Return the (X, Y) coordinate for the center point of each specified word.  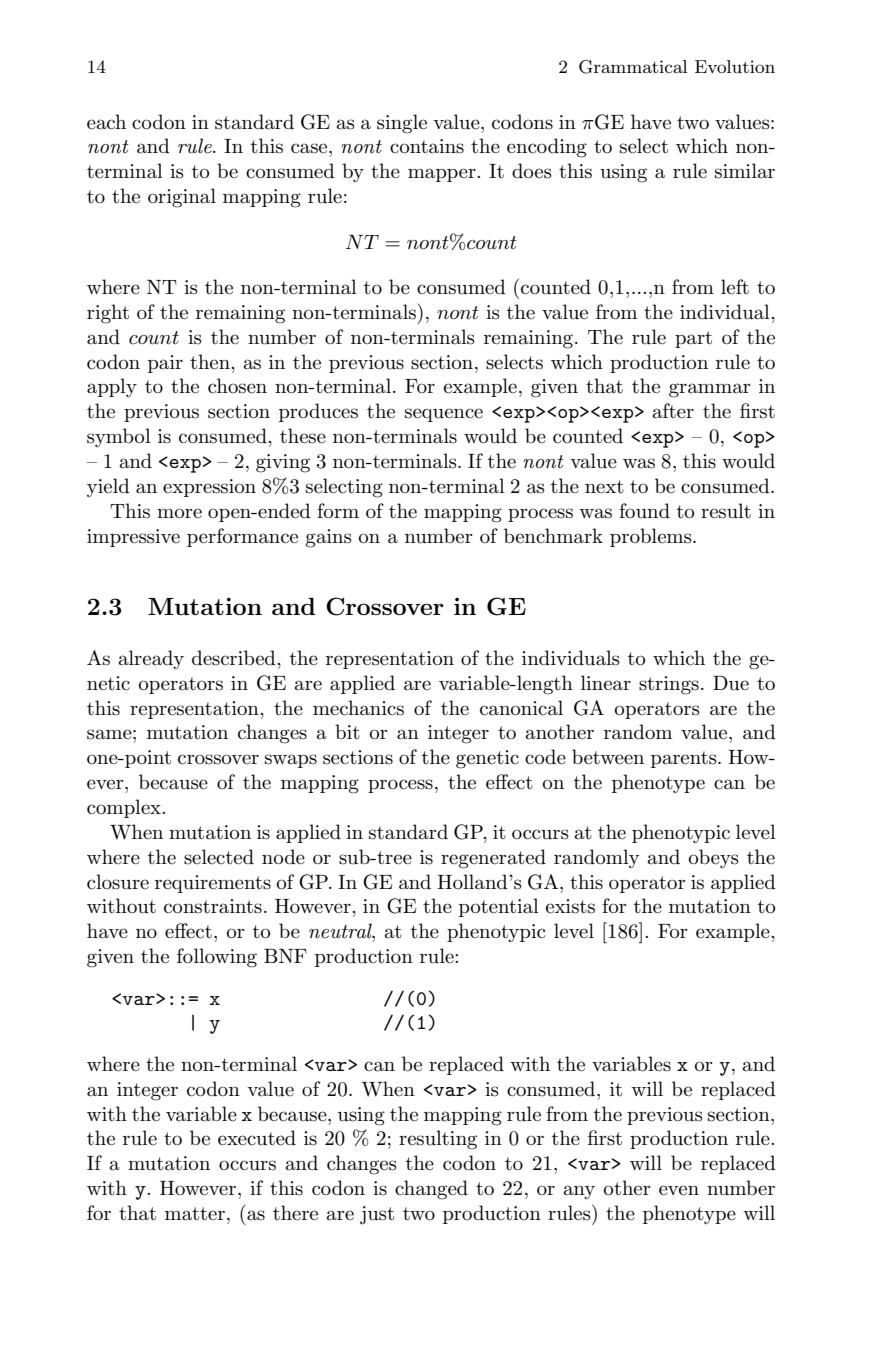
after (673, 411)
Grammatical (633, 67)
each (106, 122)
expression (209, 488)
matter (195, 1214)
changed (431, 1190)
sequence (444, 415)
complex (125, 808)
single (402, 124)
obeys (714, 859)
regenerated (493, 859)
